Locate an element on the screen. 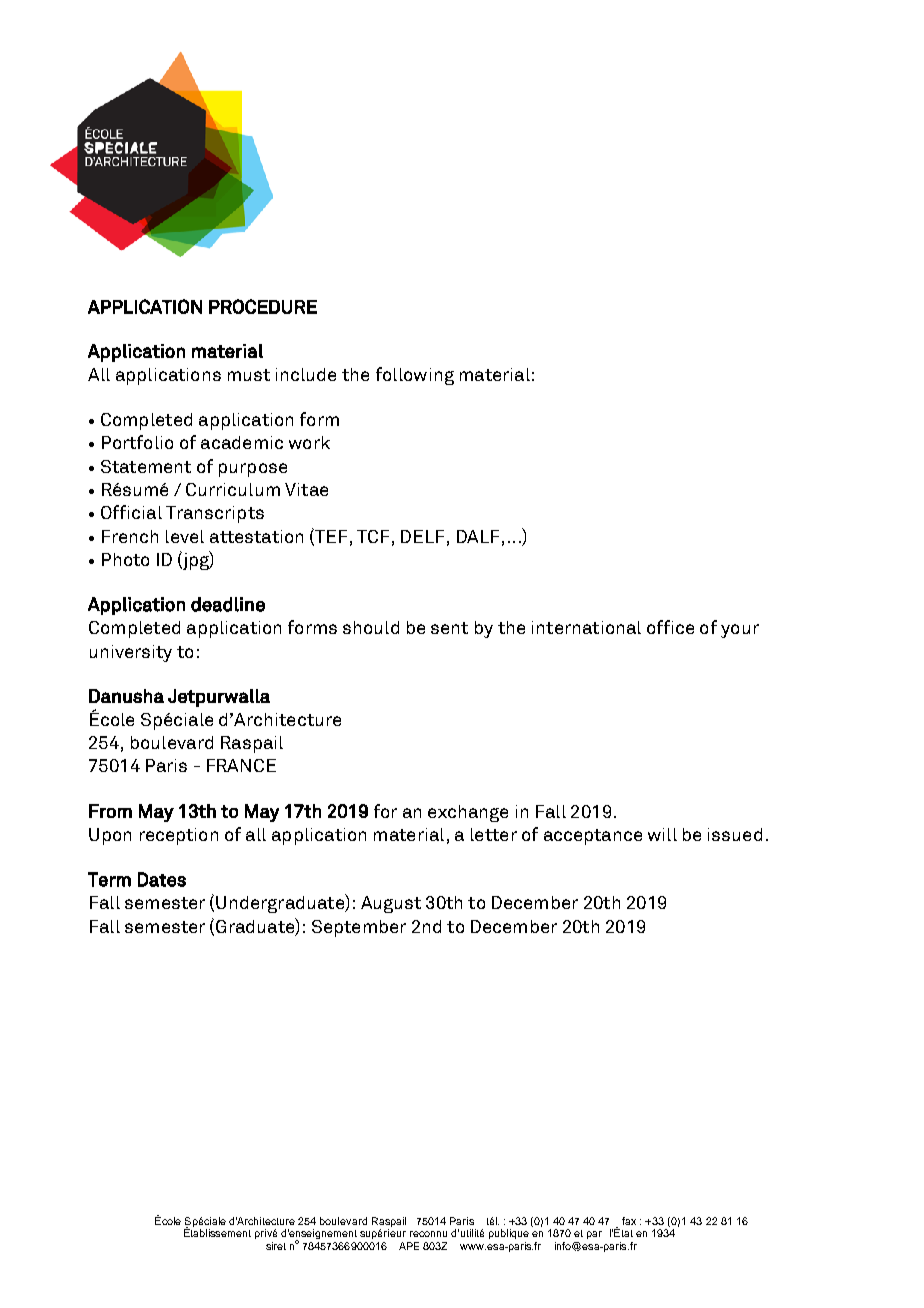 The height and width of the screenshot is (1308, 924). will is located at coordinates (662, 834).
